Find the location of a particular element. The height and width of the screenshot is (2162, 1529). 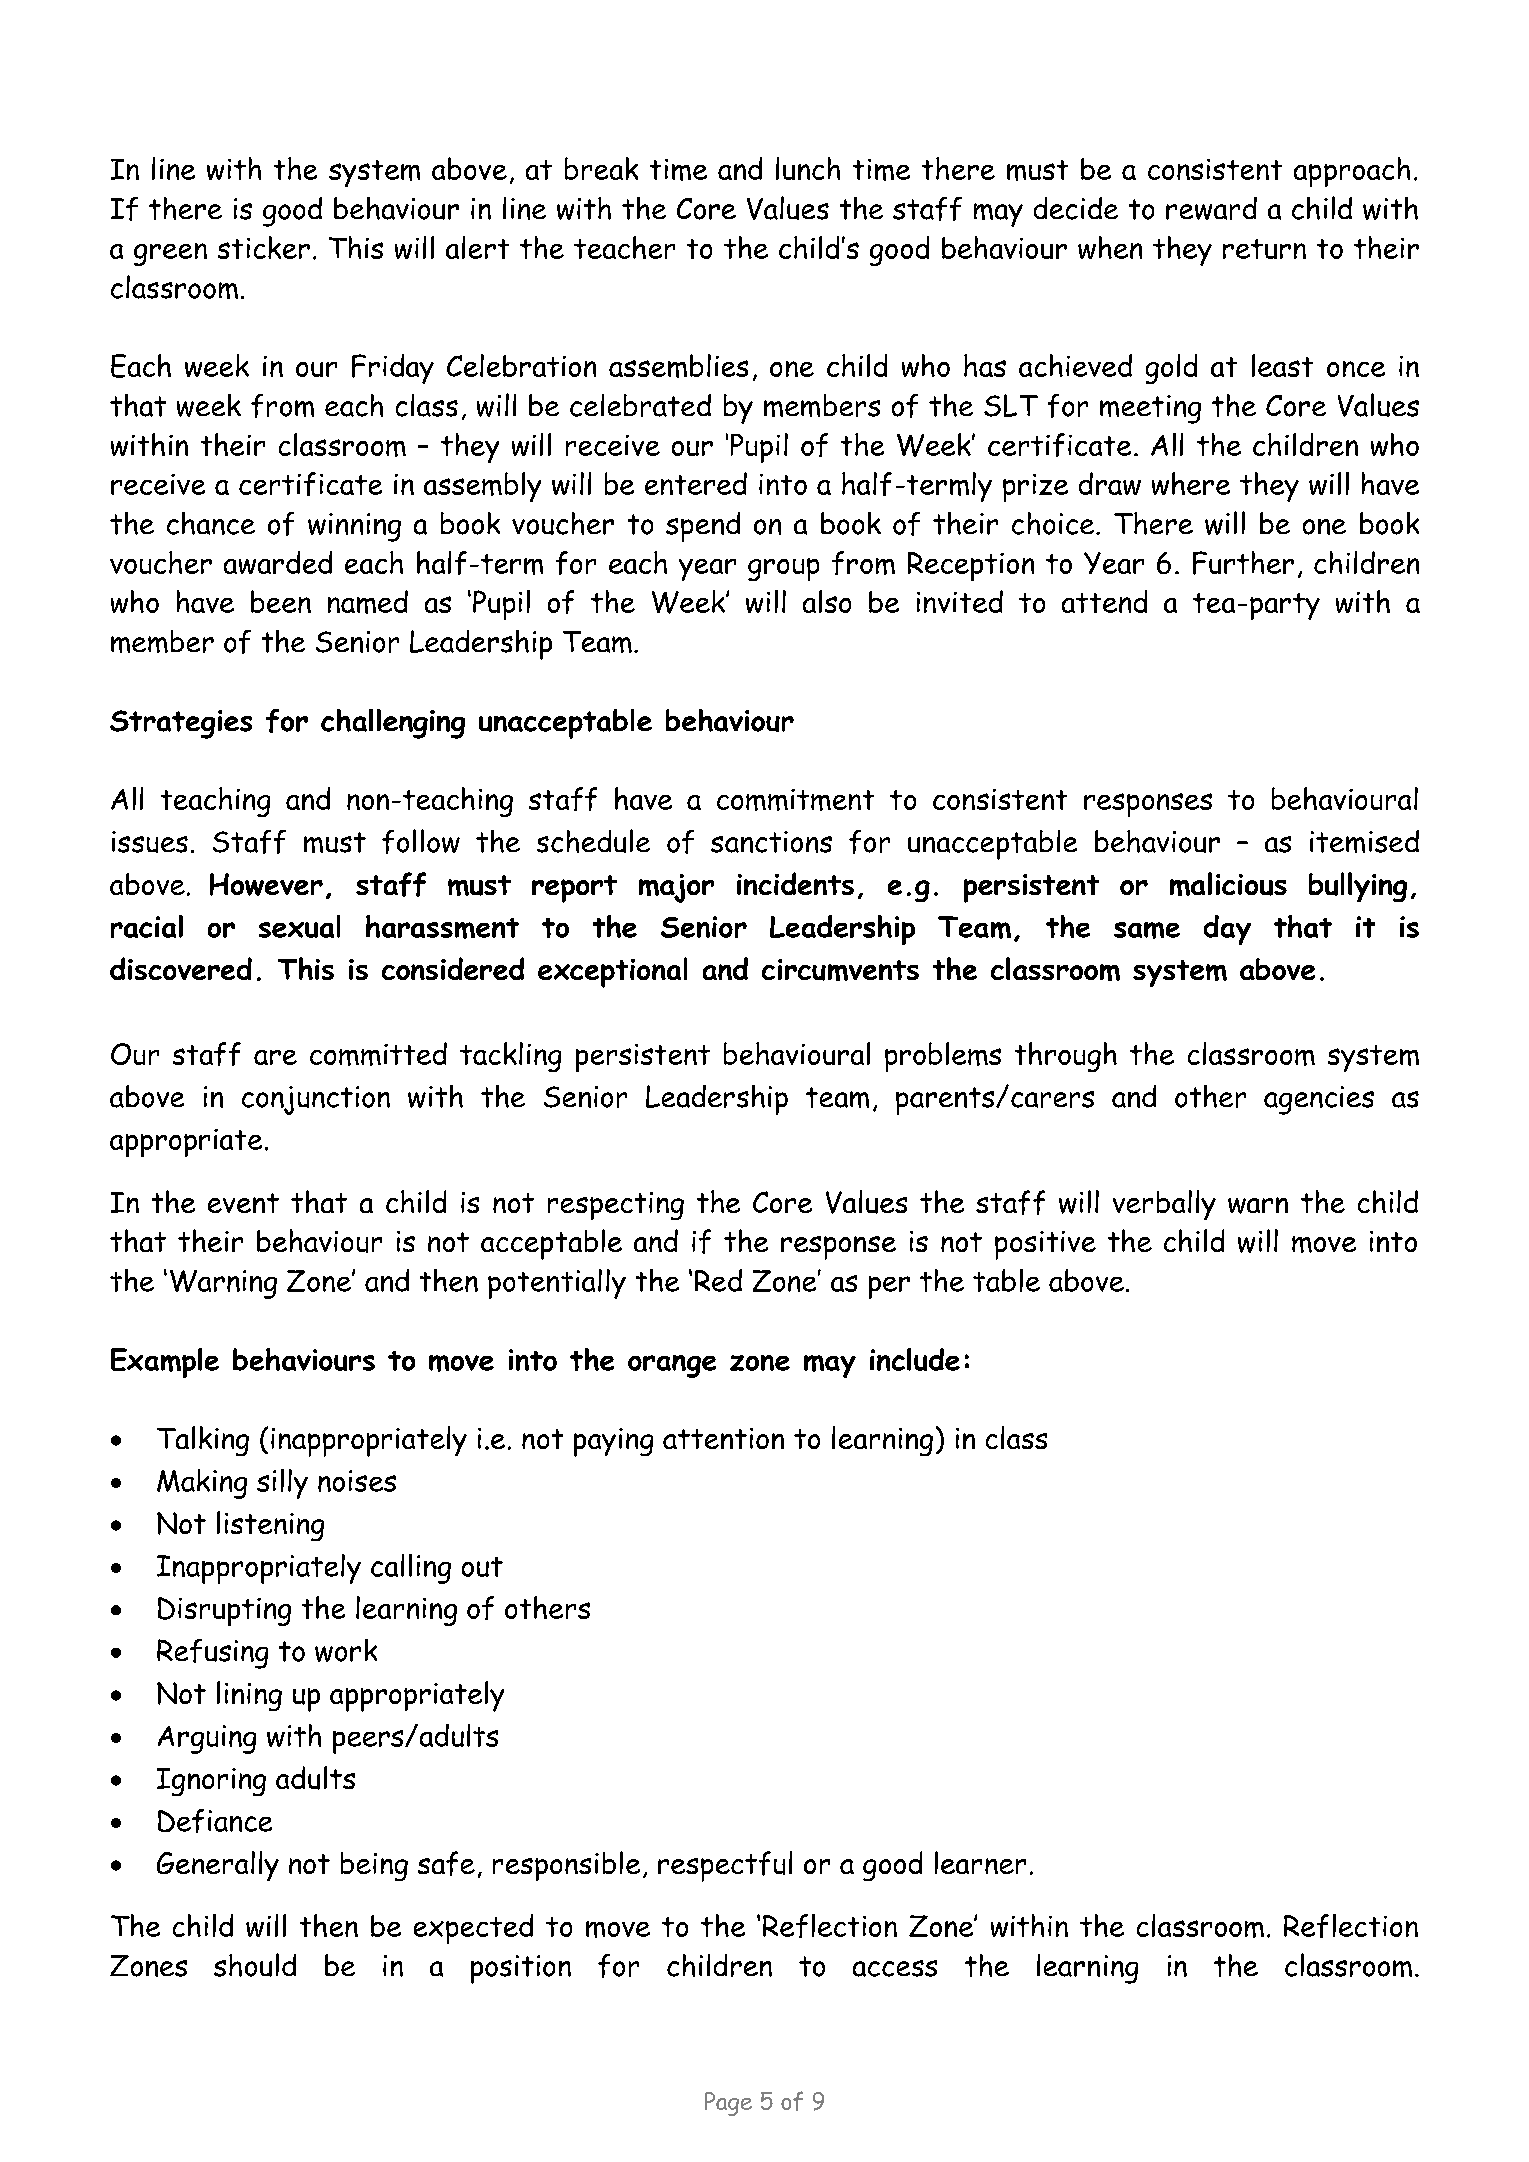

silly is located at coordinates (282, 1484).
